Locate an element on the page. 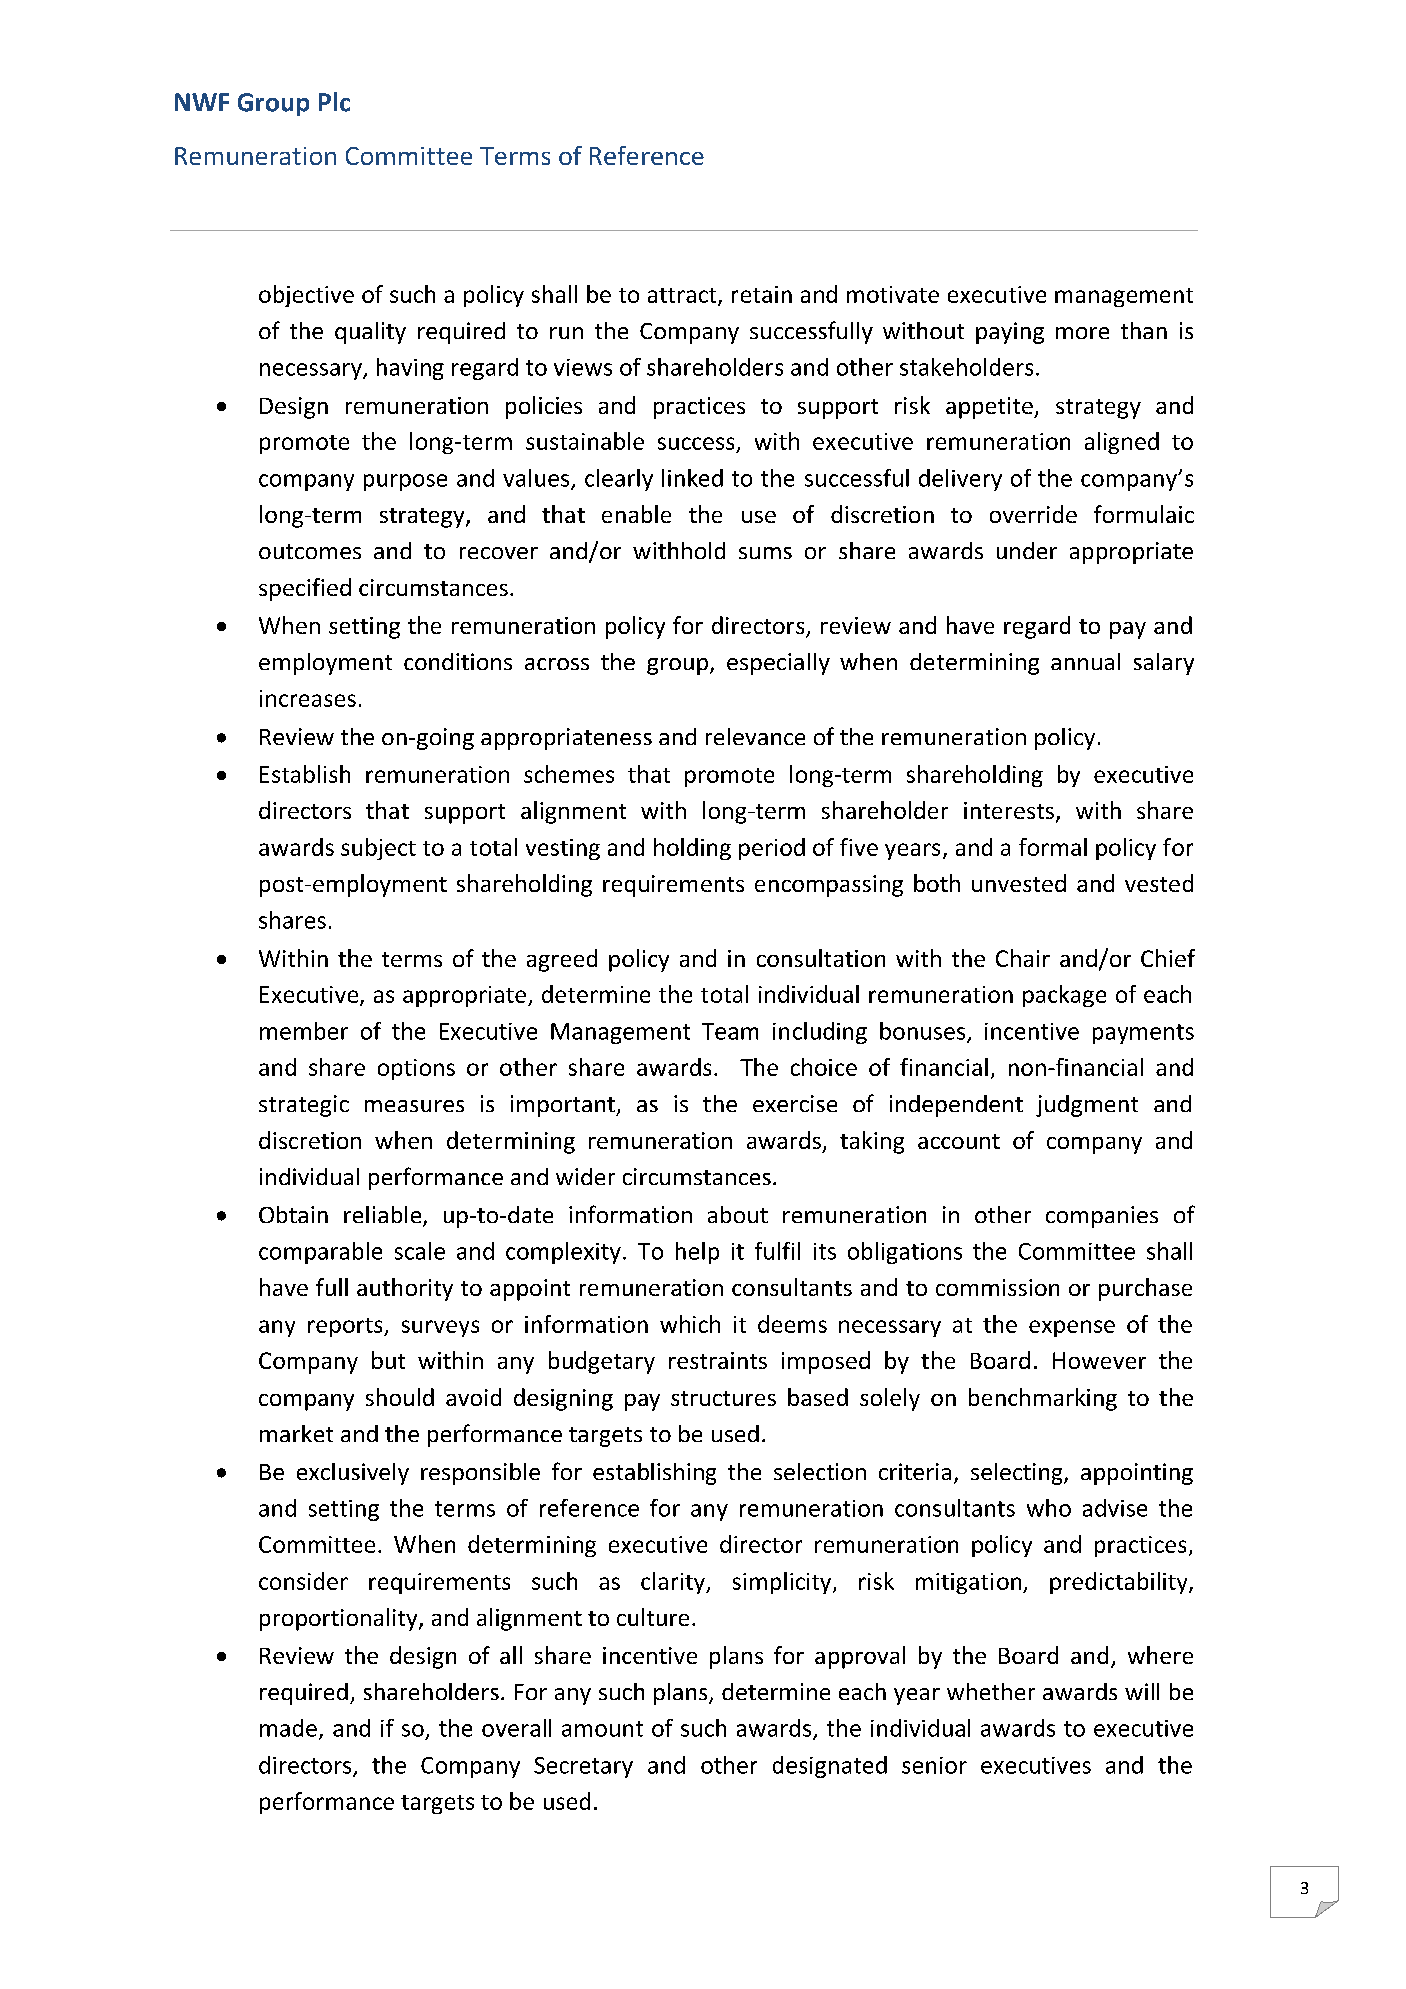 Image resolution: width=1406 pixels, height=1989 pixels. attract is located at coordinates (683, 296).
